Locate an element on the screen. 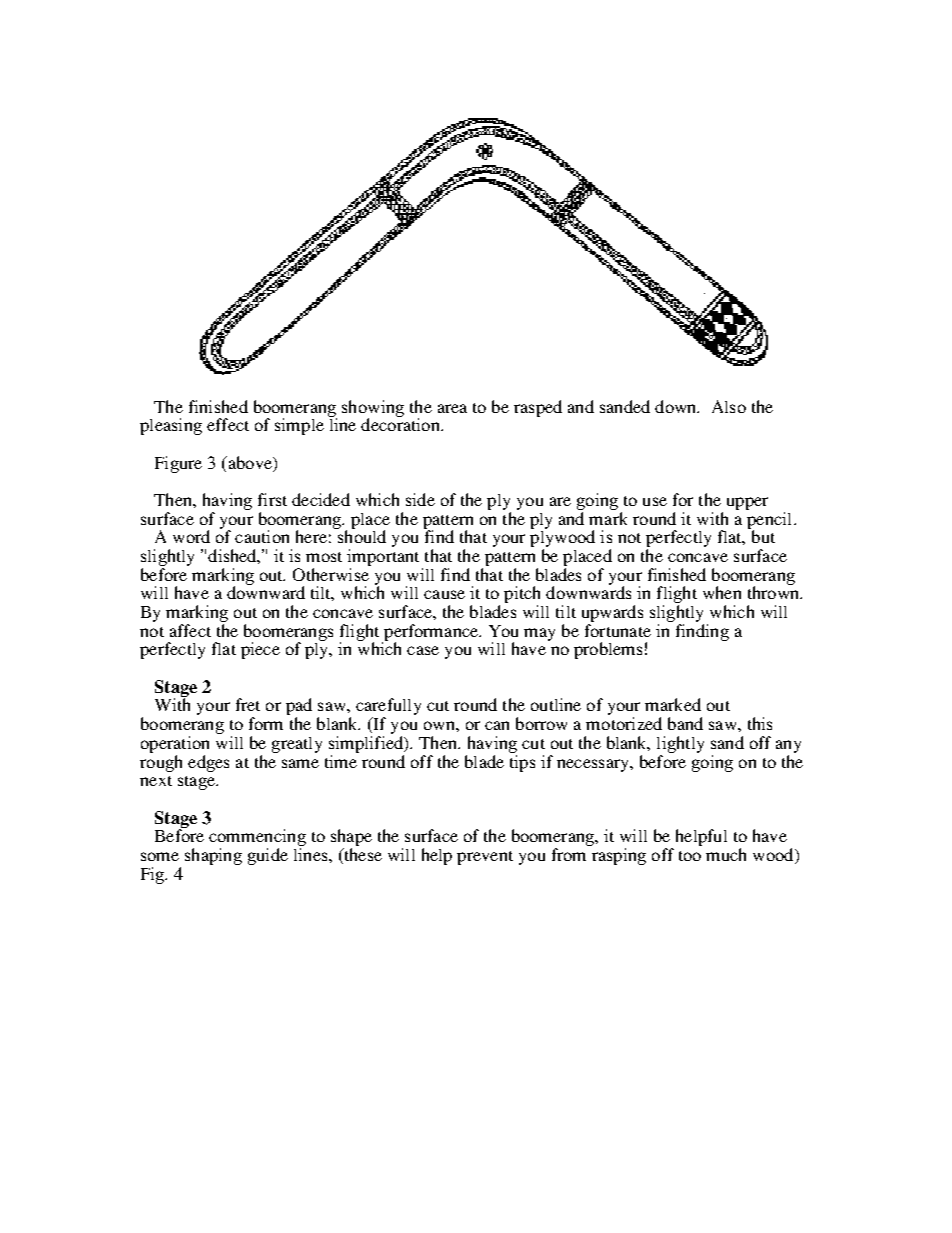 Image resolution: width=952 pixels, height=1233 pixels. effect is located at coordinates (228, 424).
